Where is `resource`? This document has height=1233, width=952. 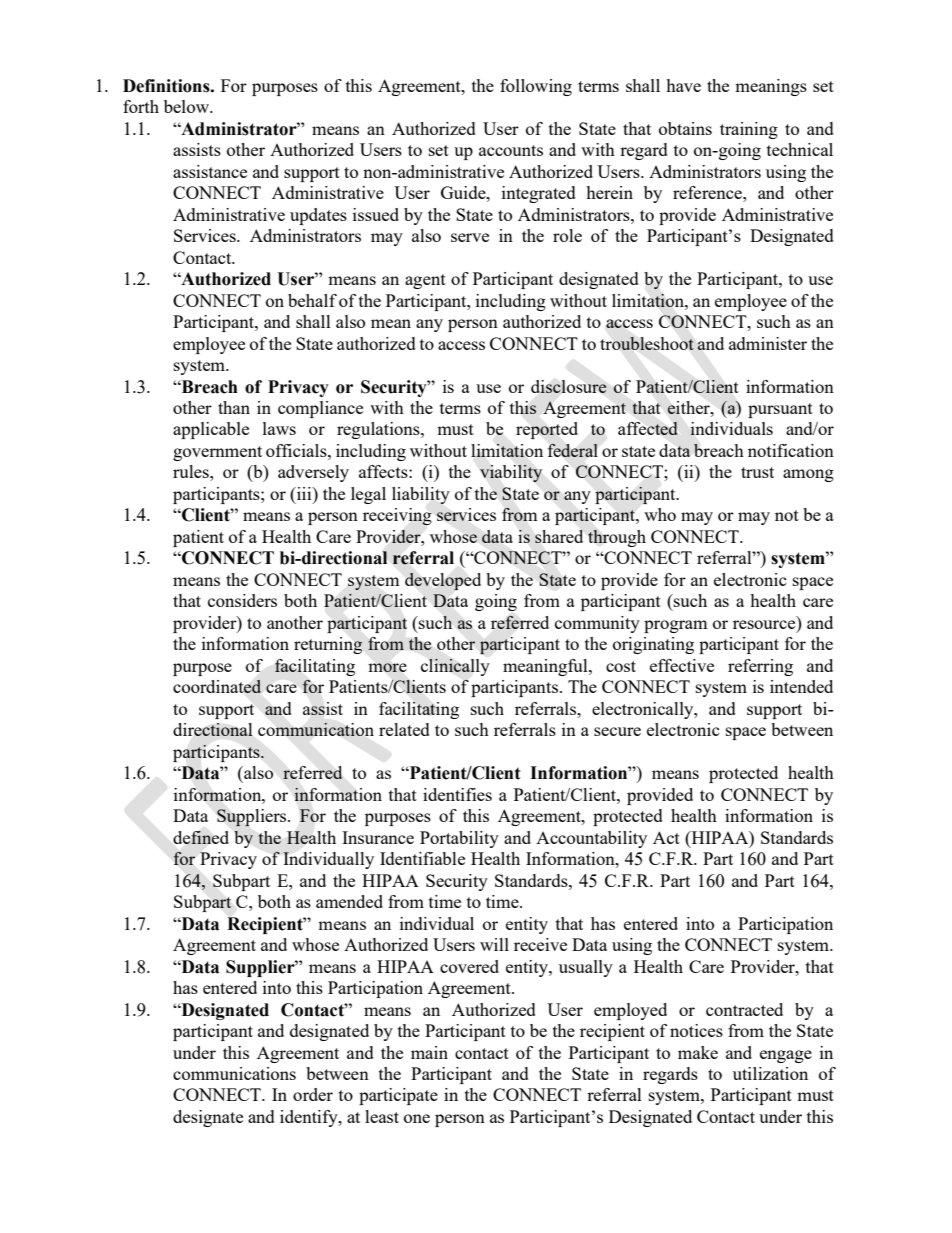 resource is located at coordinates (765, 626).
